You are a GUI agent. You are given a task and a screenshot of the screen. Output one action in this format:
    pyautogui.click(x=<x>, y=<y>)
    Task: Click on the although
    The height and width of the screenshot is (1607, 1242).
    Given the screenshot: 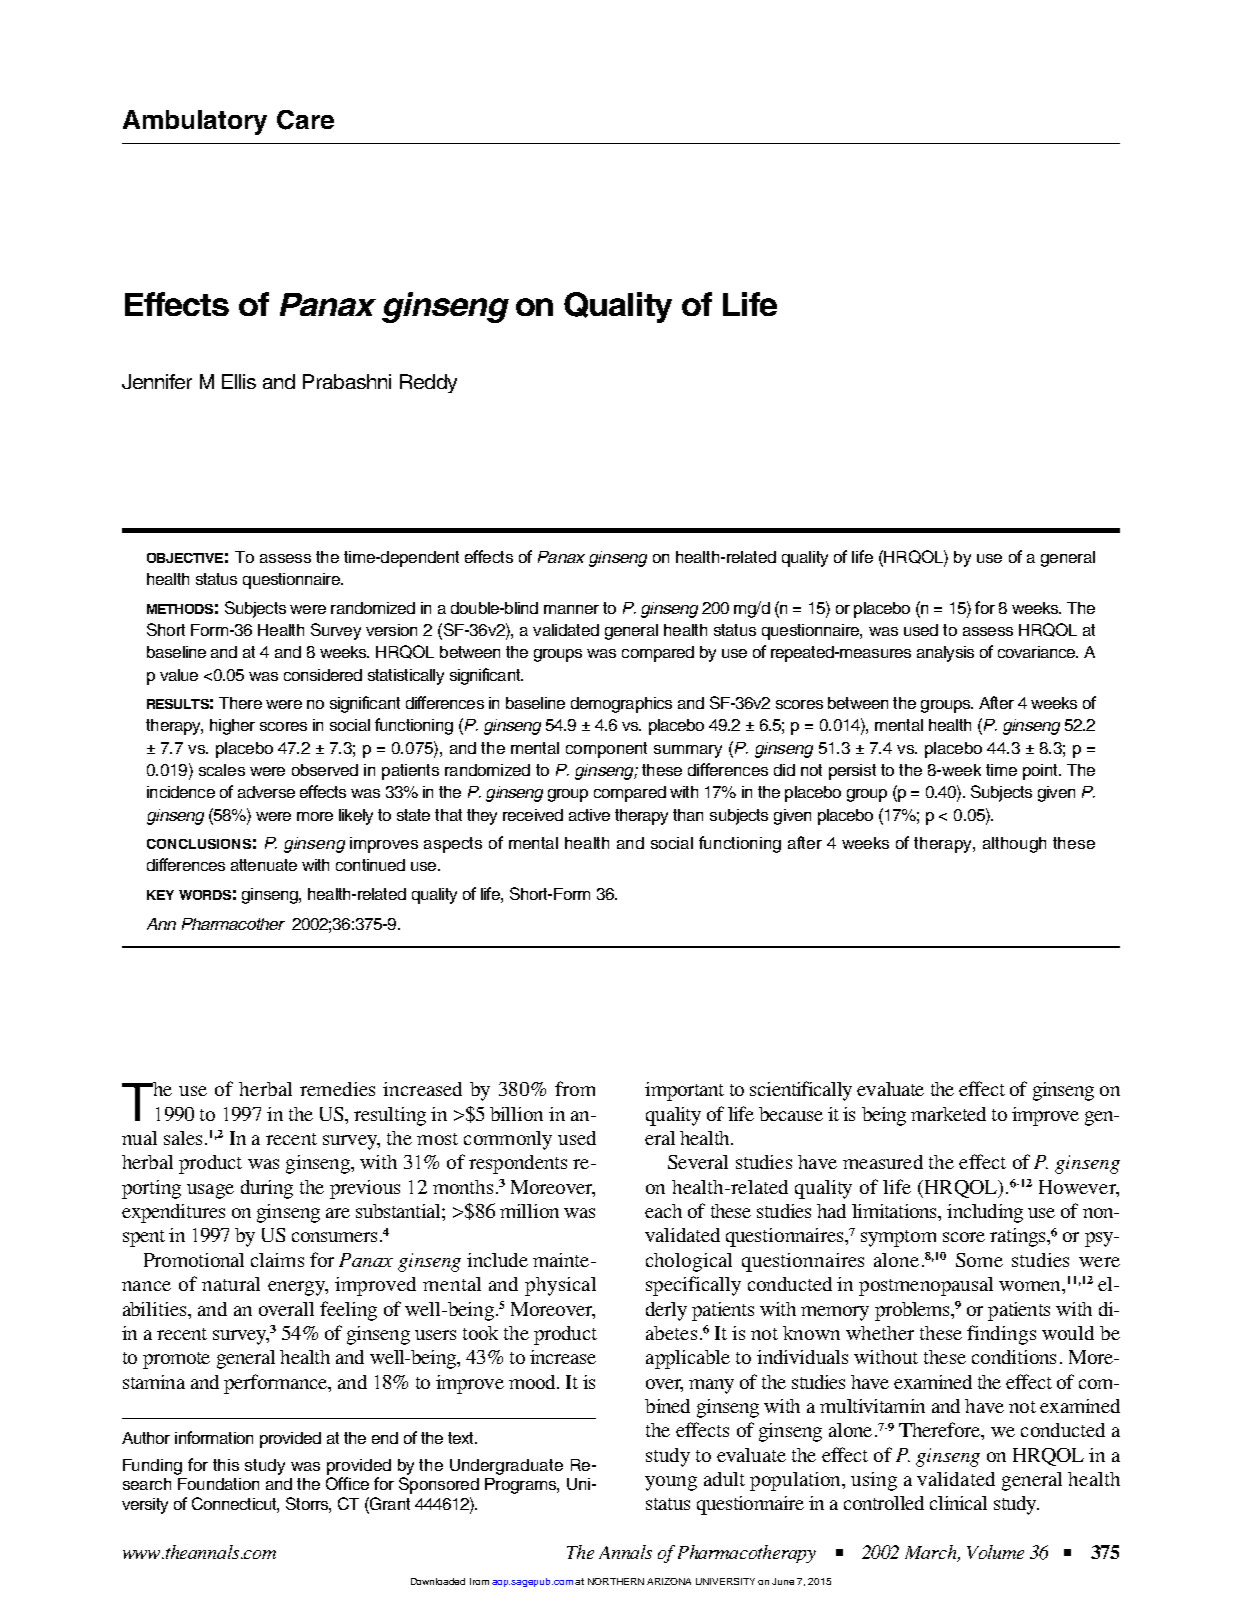 What is the action you would take?
    pyautogui.click(x=1014, y=845)
